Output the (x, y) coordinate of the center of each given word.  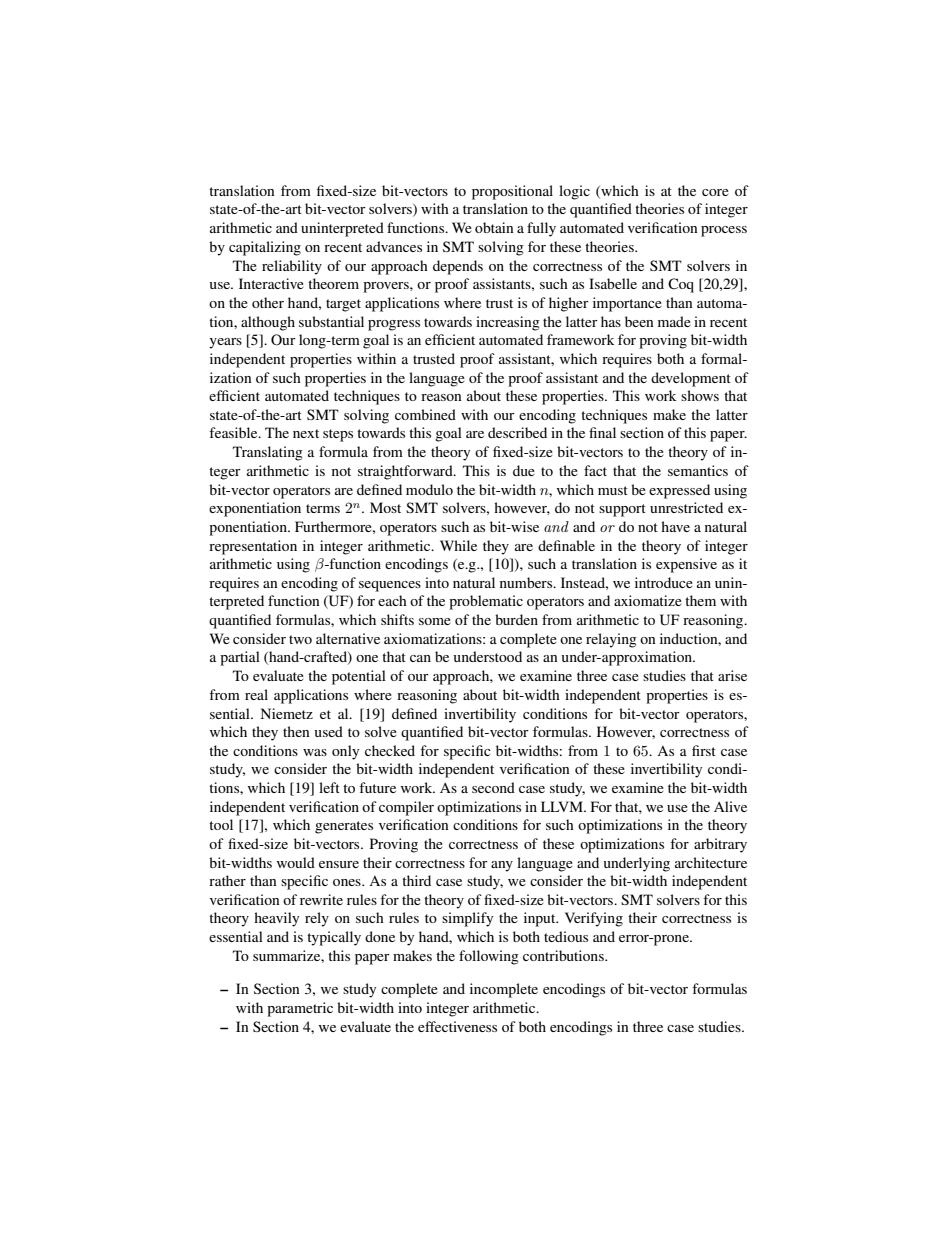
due (524, 470)
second (493, 787)
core (715, 192)
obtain (494, 227)
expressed (679, 491)
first (704, 750)
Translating (268, 453)
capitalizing (265, 248)
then (296, 731)
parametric (300, 1009)
